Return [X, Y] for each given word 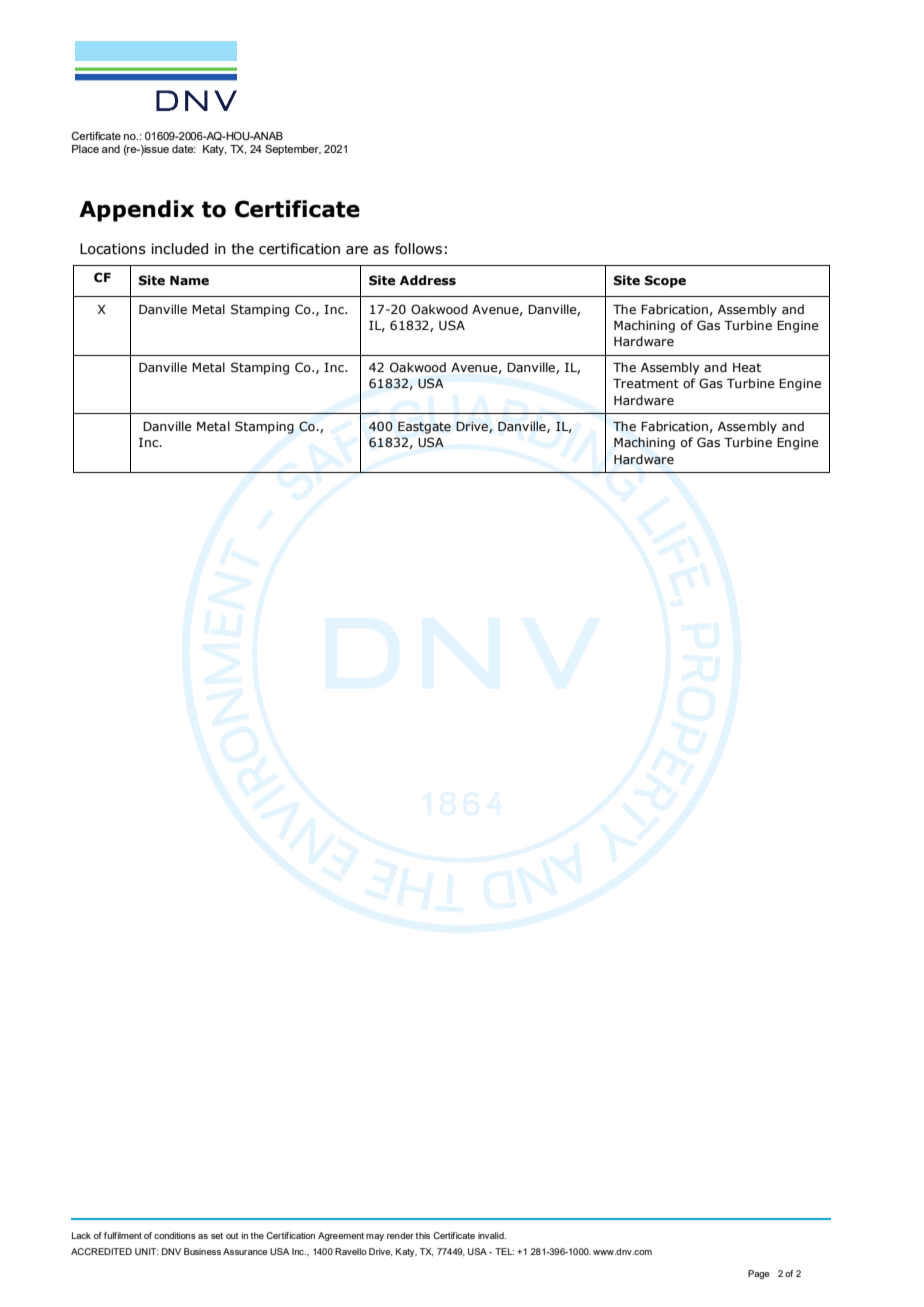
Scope [665, 281]
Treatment [646, 383]
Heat [747, 367]
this [423, 1235]
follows [418, 249]
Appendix [136, 211]
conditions [175, 1235]
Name [189, 280]
